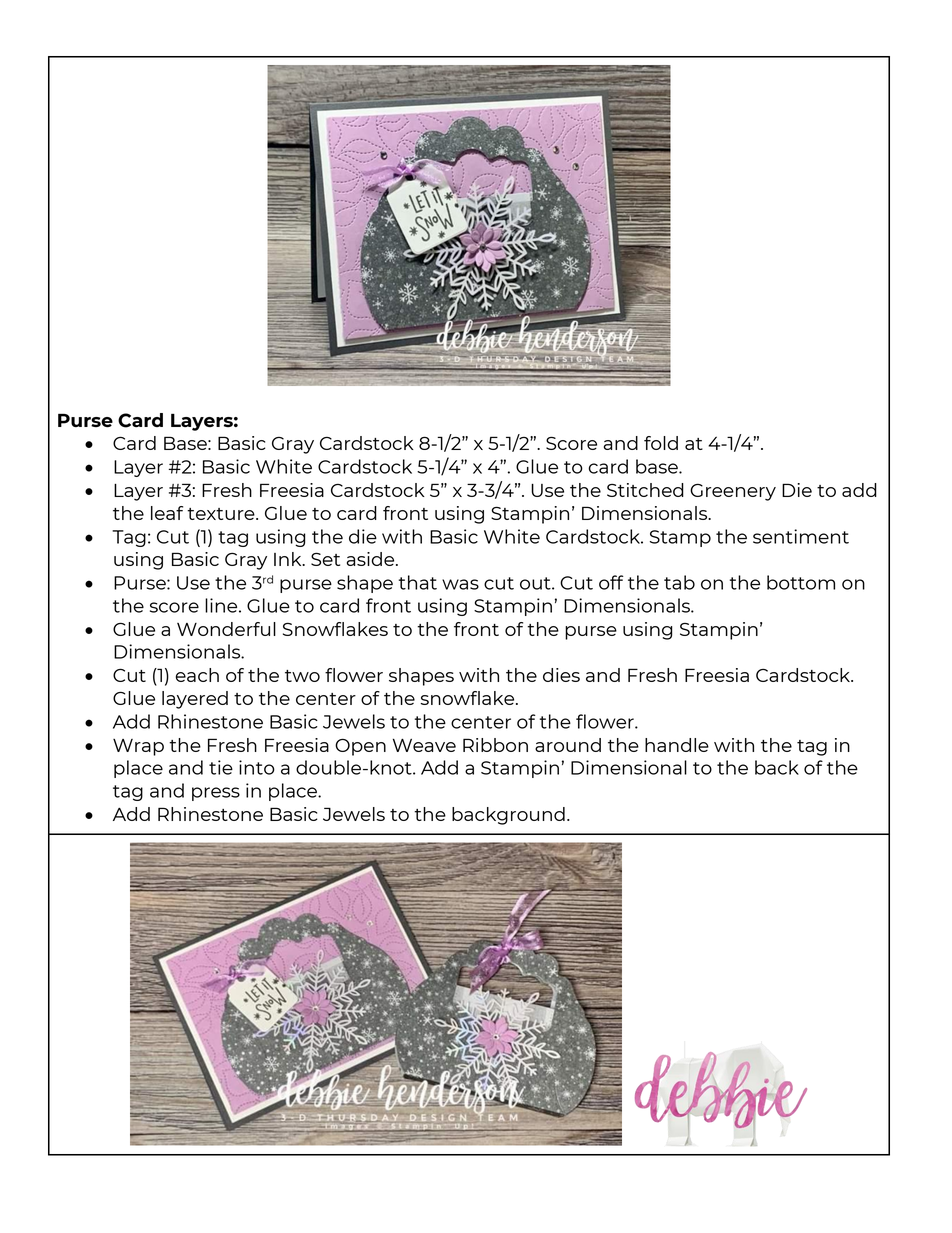  I want to click on was, so click(460, 584).
